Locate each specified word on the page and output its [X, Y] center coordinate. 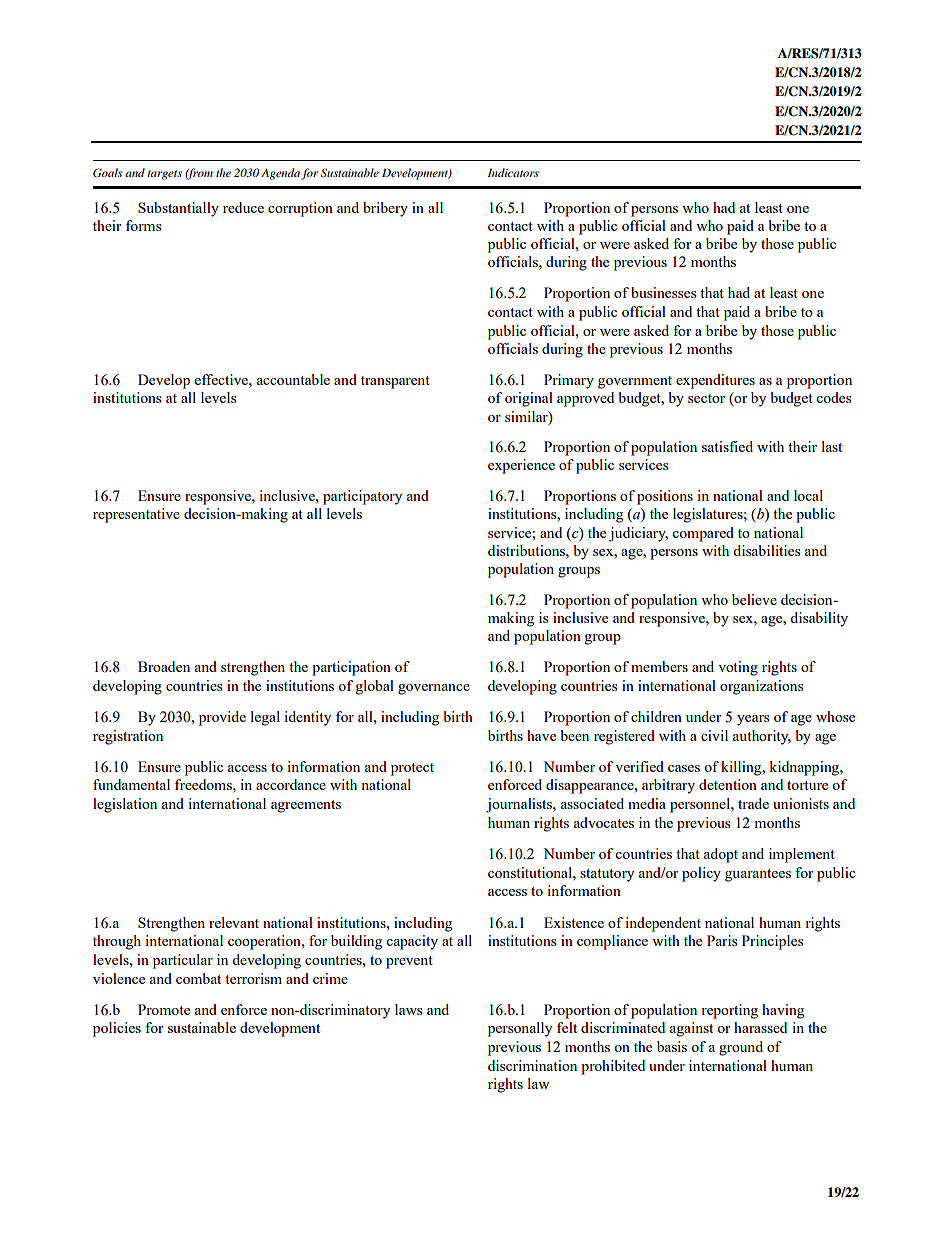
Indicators [513, 172]
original [529, 399]
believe [754, 599]
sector [706, 398]
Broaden [164, 666]
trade [753, 803]
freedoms [204, 784]
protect [412, 769]
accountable [293, 379]
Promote [164, 1009]
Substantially [178, 209]
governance [434, 689]
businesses [663, 292]
